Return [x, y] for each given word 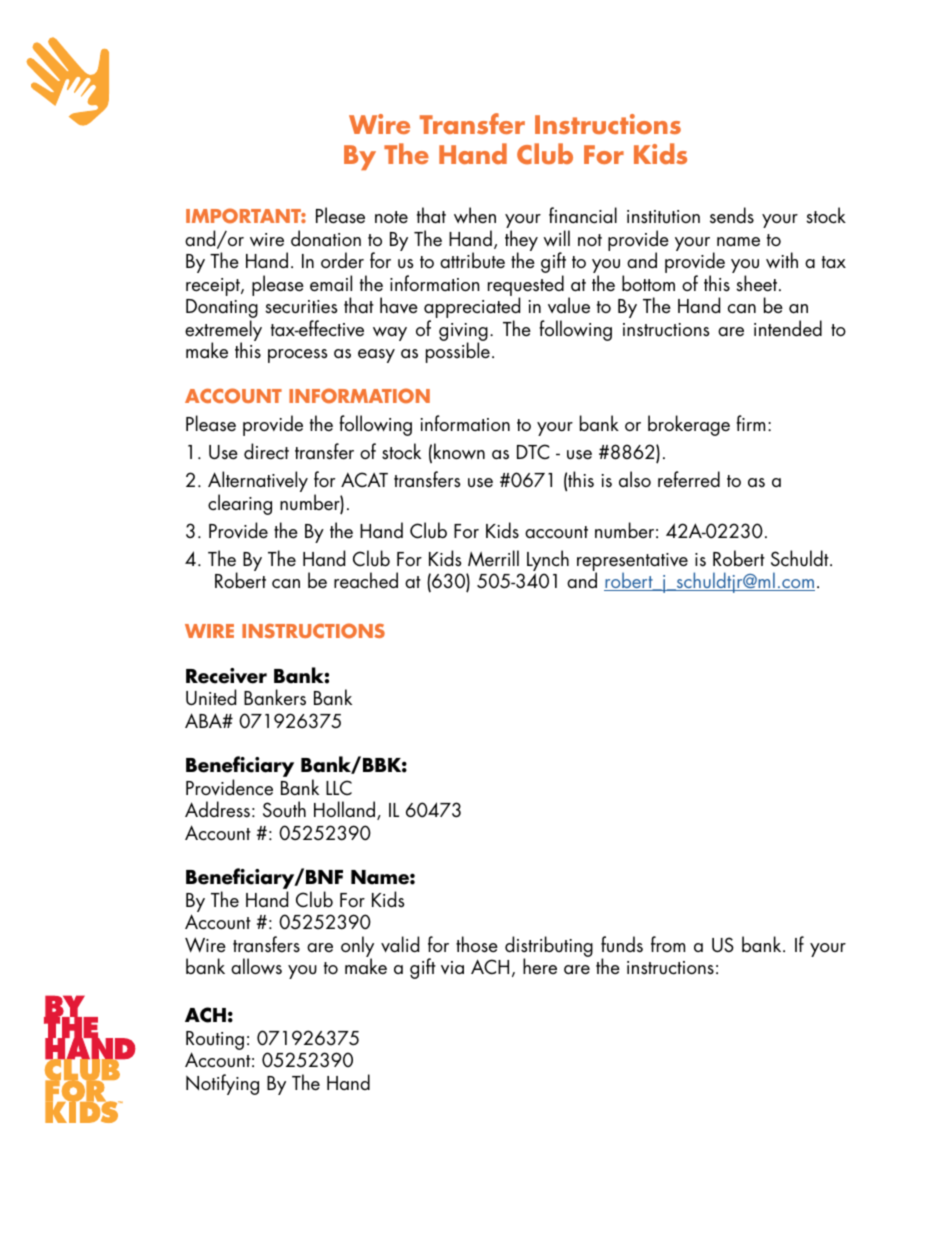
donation [326, 238]
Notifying [222, 1084]
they [521, 242]
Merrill [493, 558]
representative [632, 563]
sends [732, 215]
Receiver [226, 676]
